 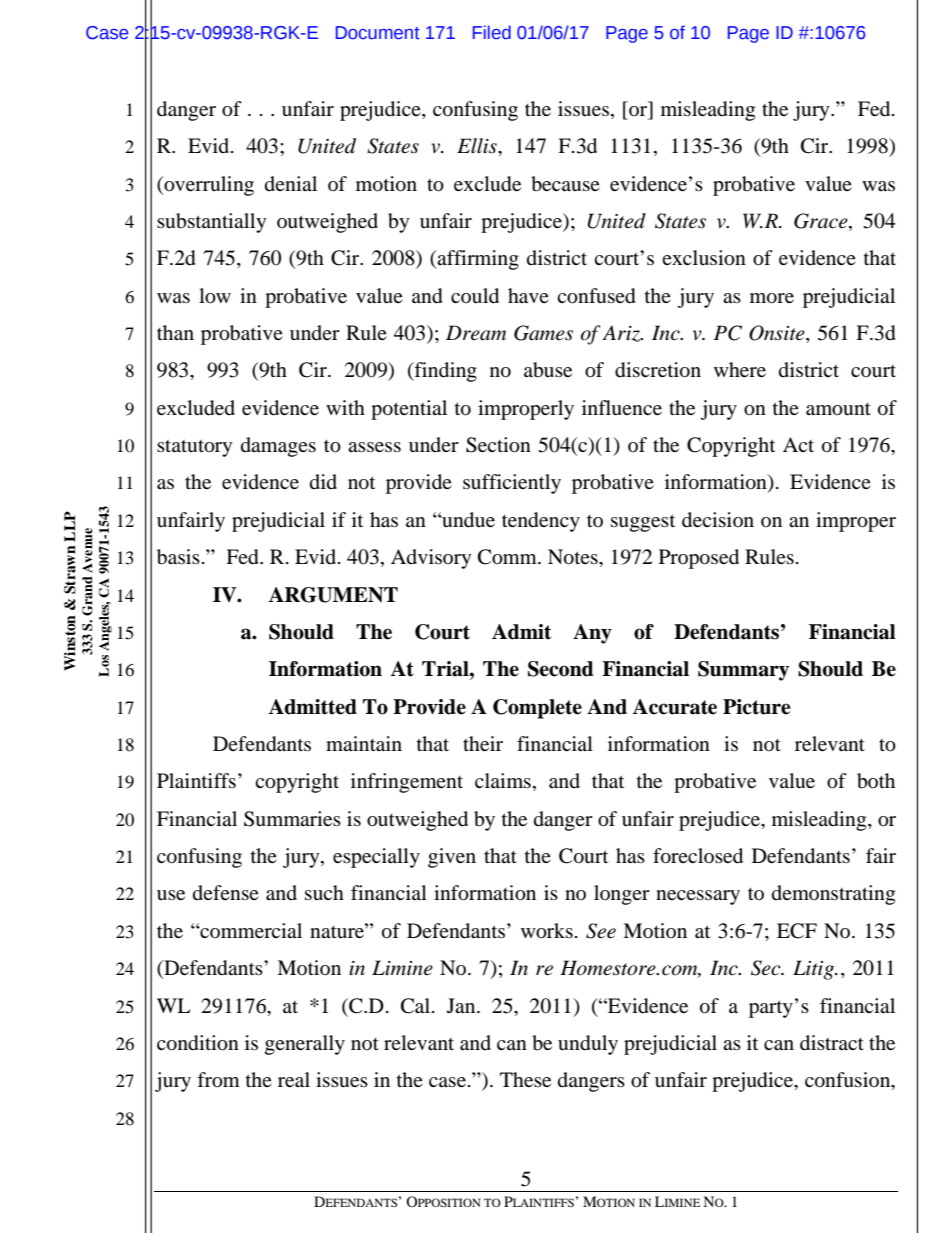 I want to click on generally, so click(x=305, y=1045).
